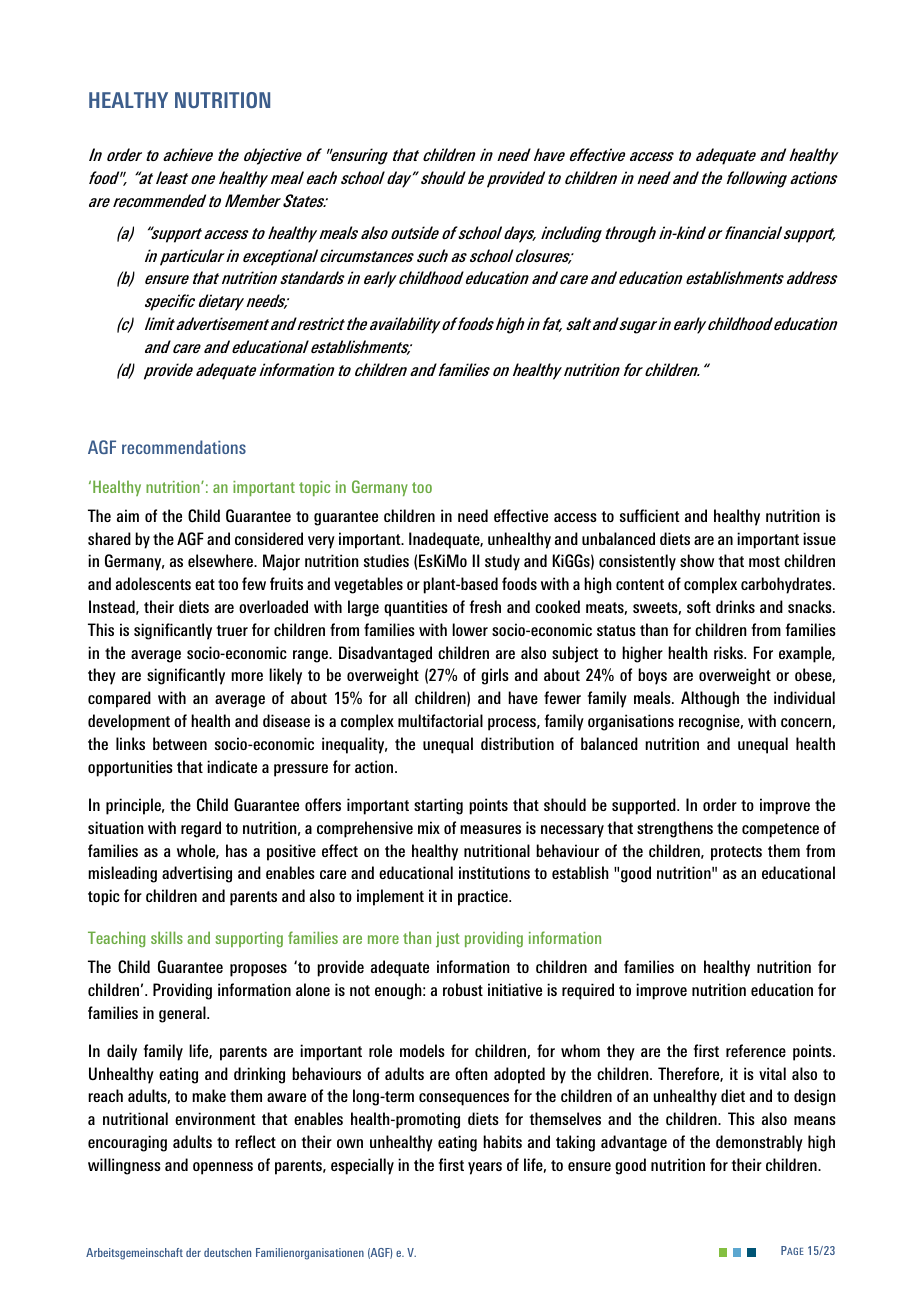  Describe the element at coordinates (422, 1050) in the document. I see `models` at that location.
